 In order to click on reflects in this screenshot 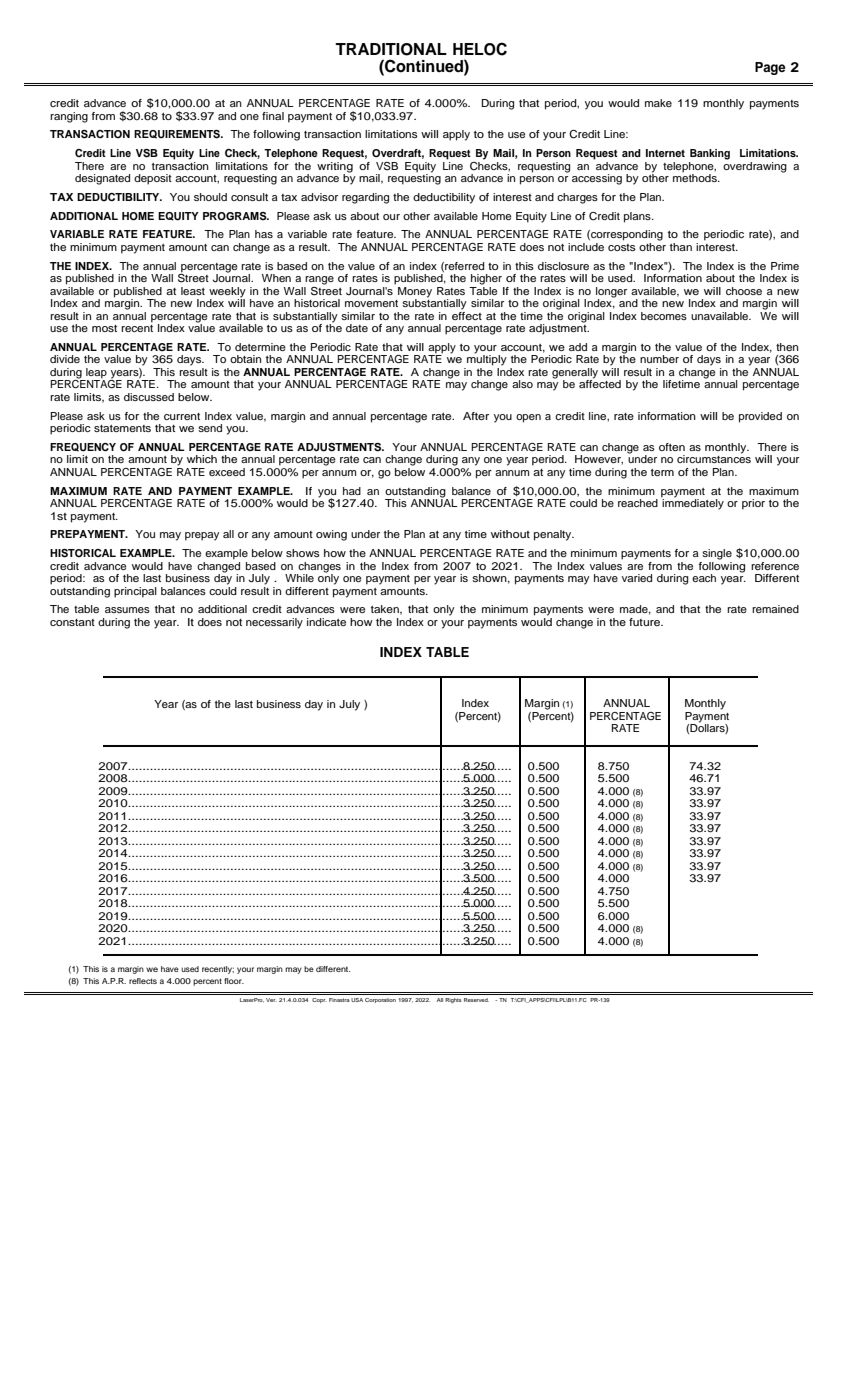, I will do `click(143, 981)`.
